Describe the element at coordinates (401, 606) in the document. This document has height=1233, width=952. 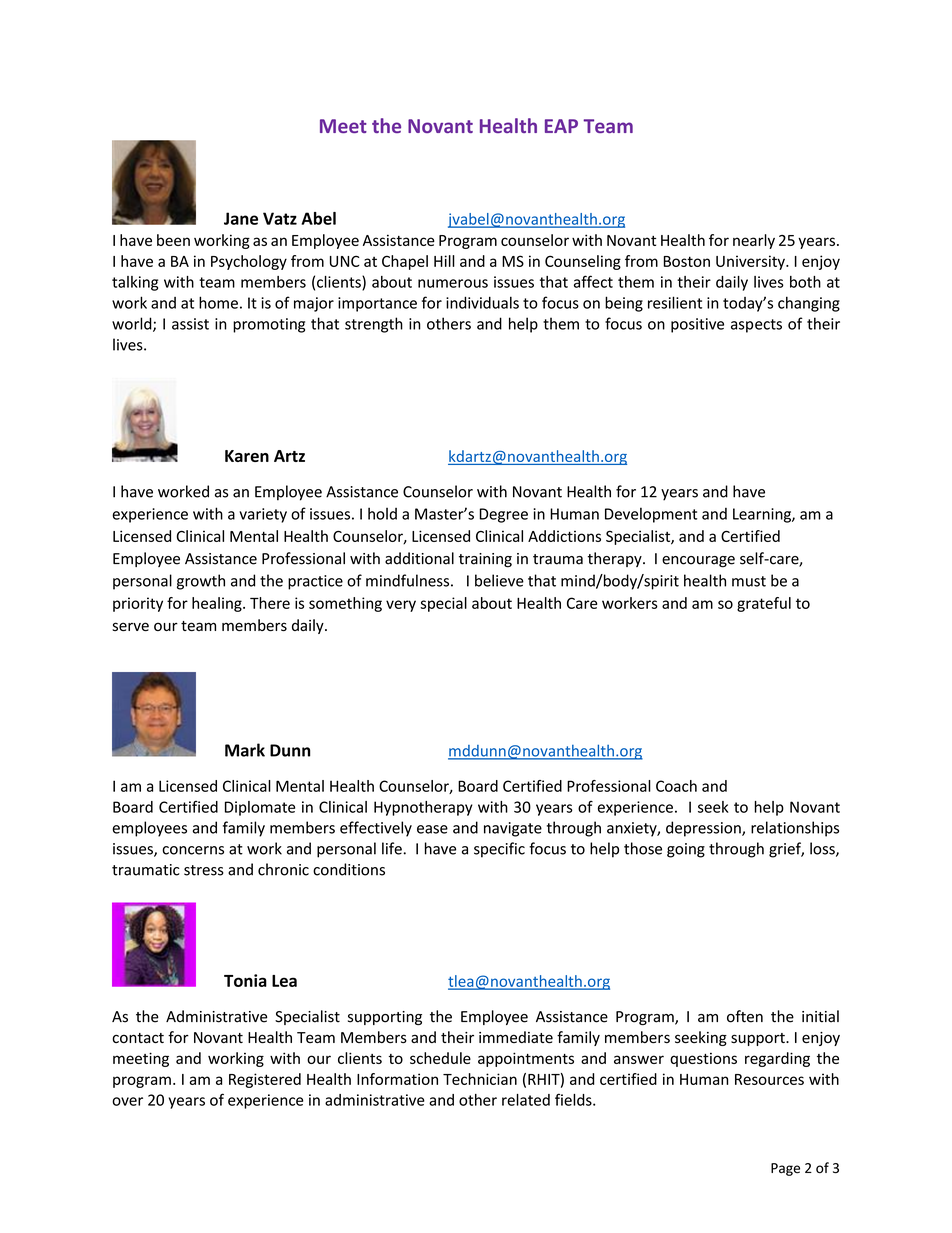
I see `very` at that location.
